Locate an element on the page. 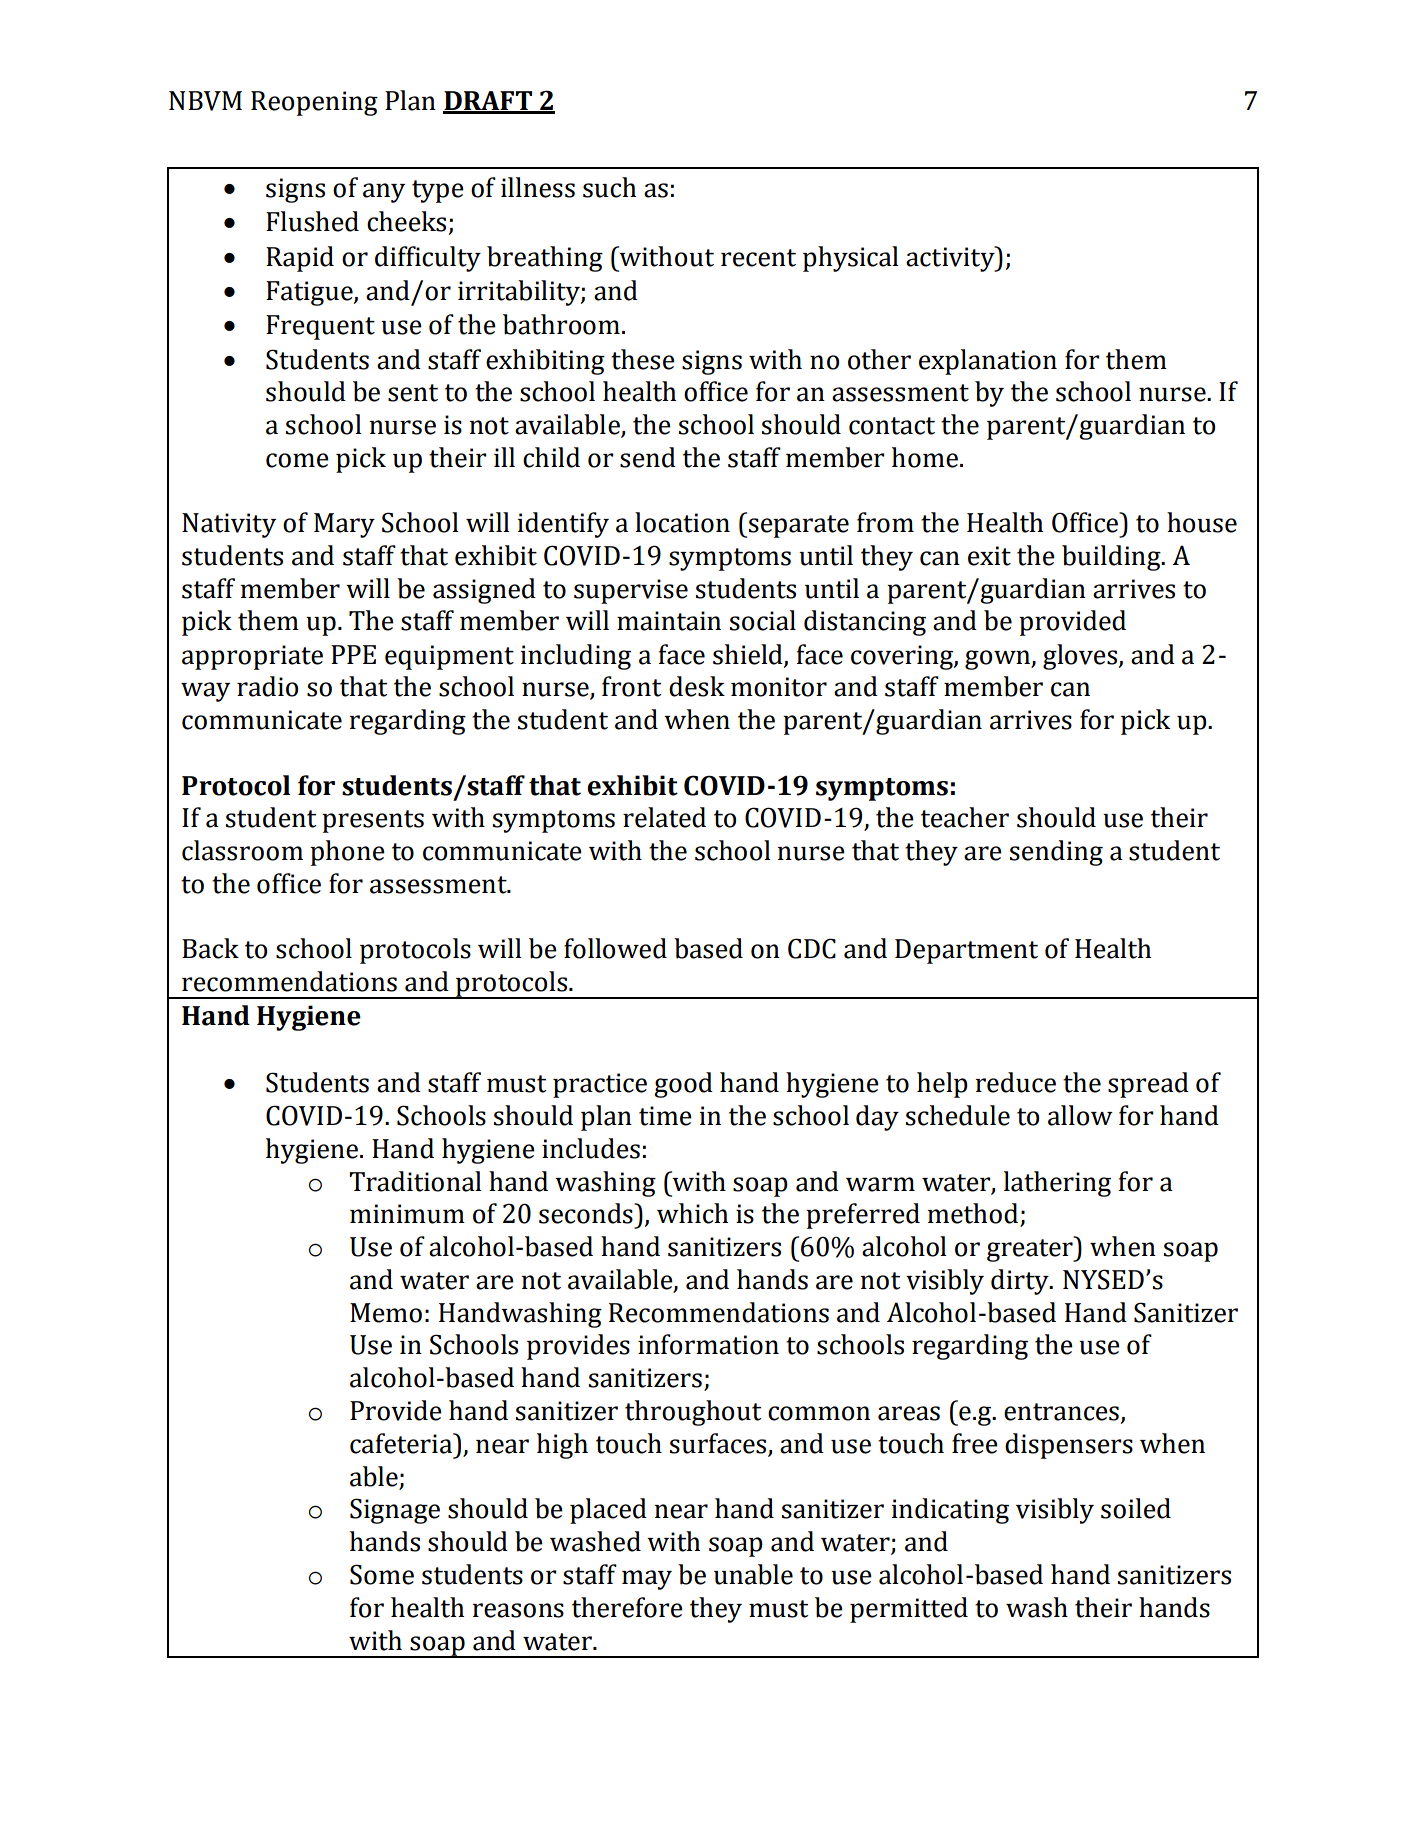 Image resolution: width=1426 pixels, height=1845 pixels. allow is located at coordinates (1080, 1115).
